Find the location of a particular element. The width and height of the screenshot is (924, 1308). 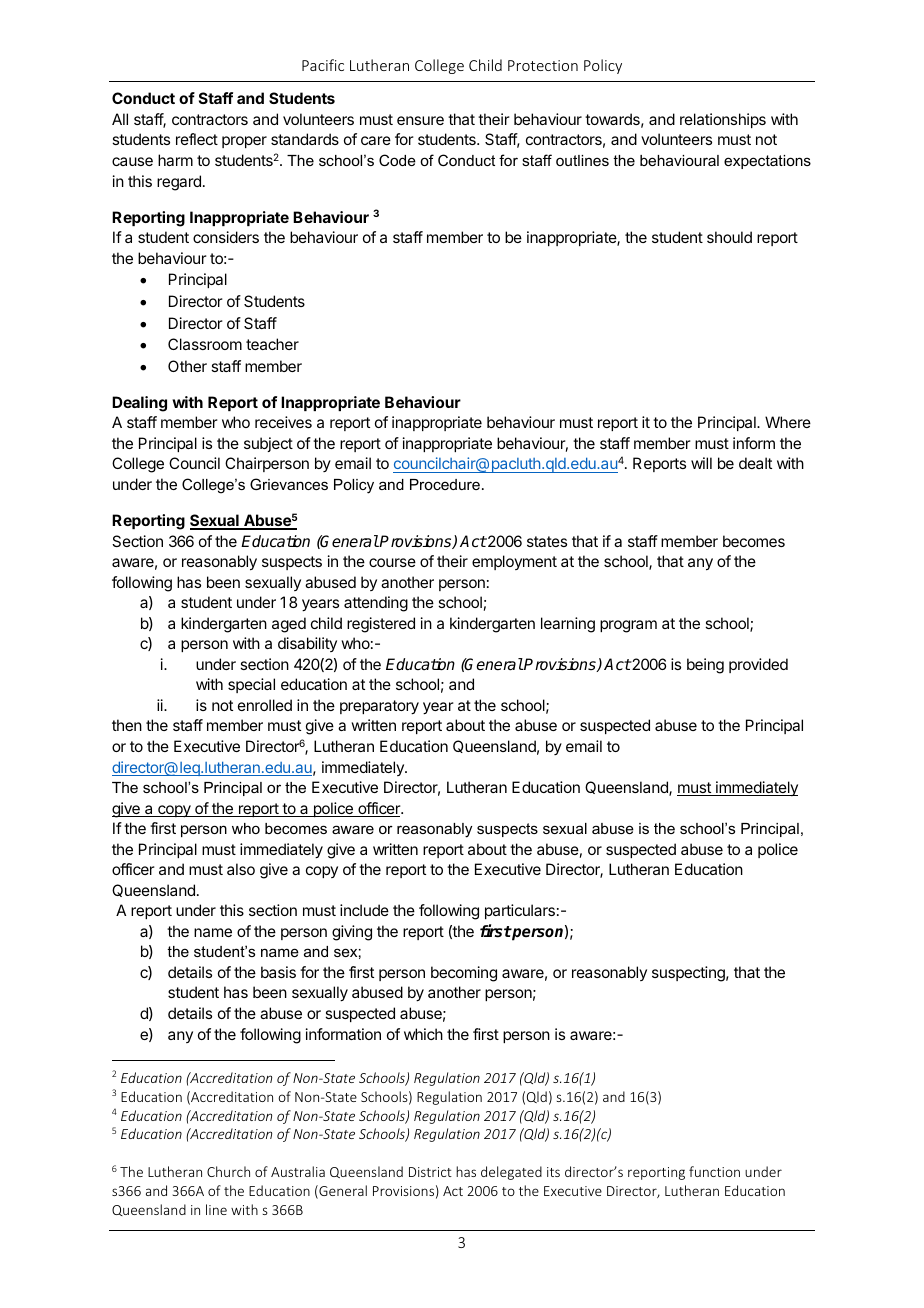

subject is located at coordinates (268, 444).
